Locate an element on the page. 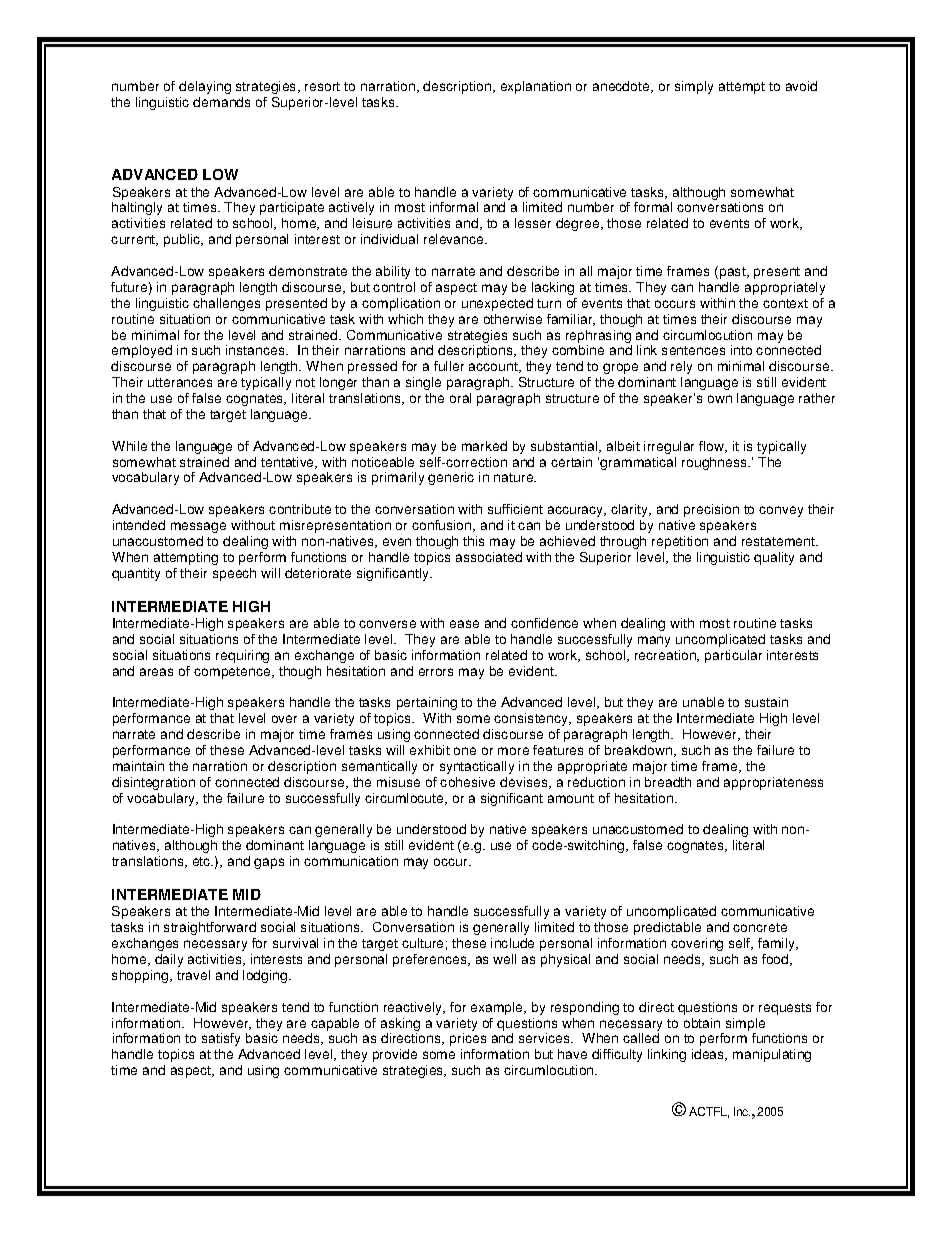 The image size is (952, 1233). simple is located at coordinates (745, 1026).
